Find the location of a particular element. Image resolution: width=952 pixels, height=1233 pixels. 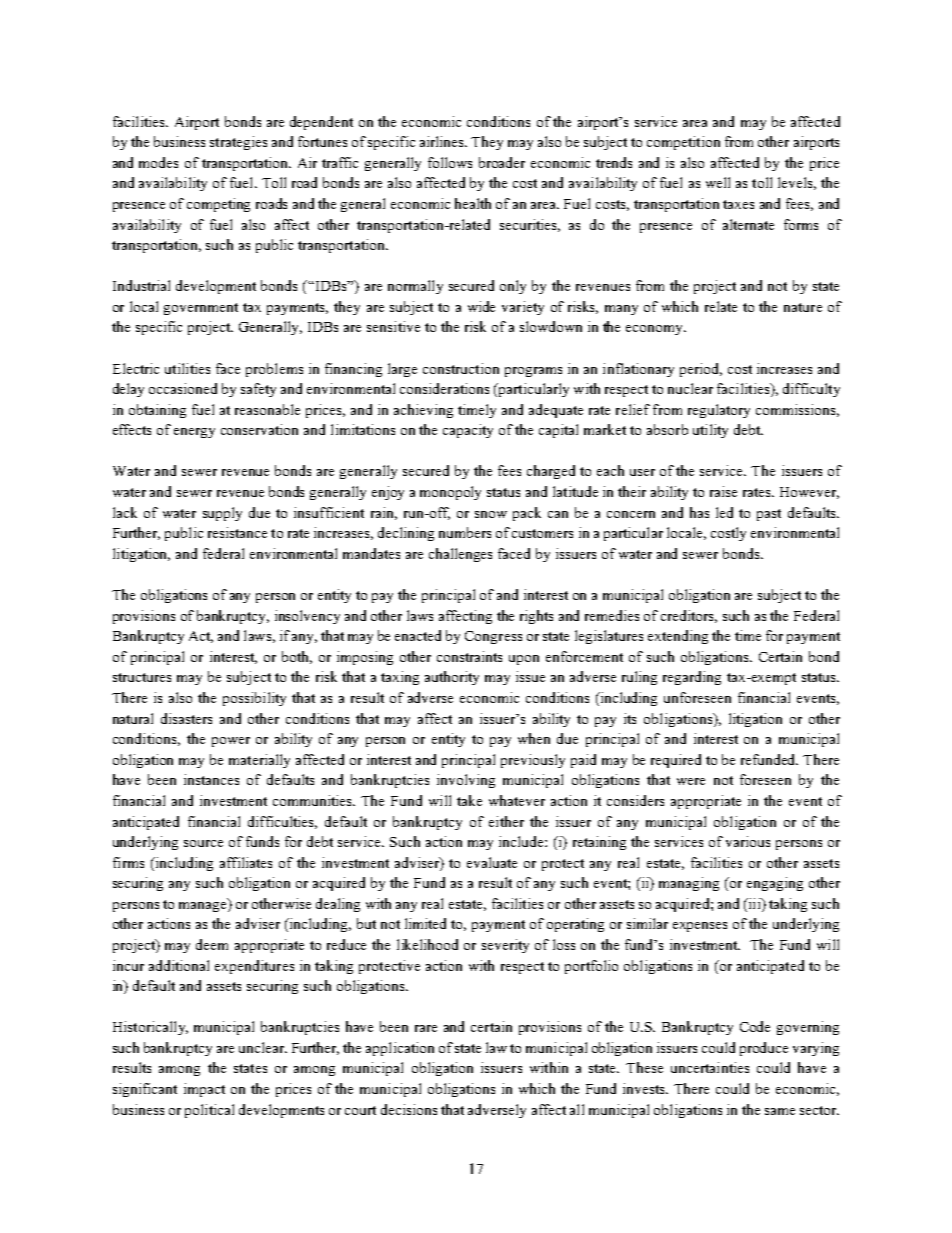

construction is located at coordinates (461, 368).
